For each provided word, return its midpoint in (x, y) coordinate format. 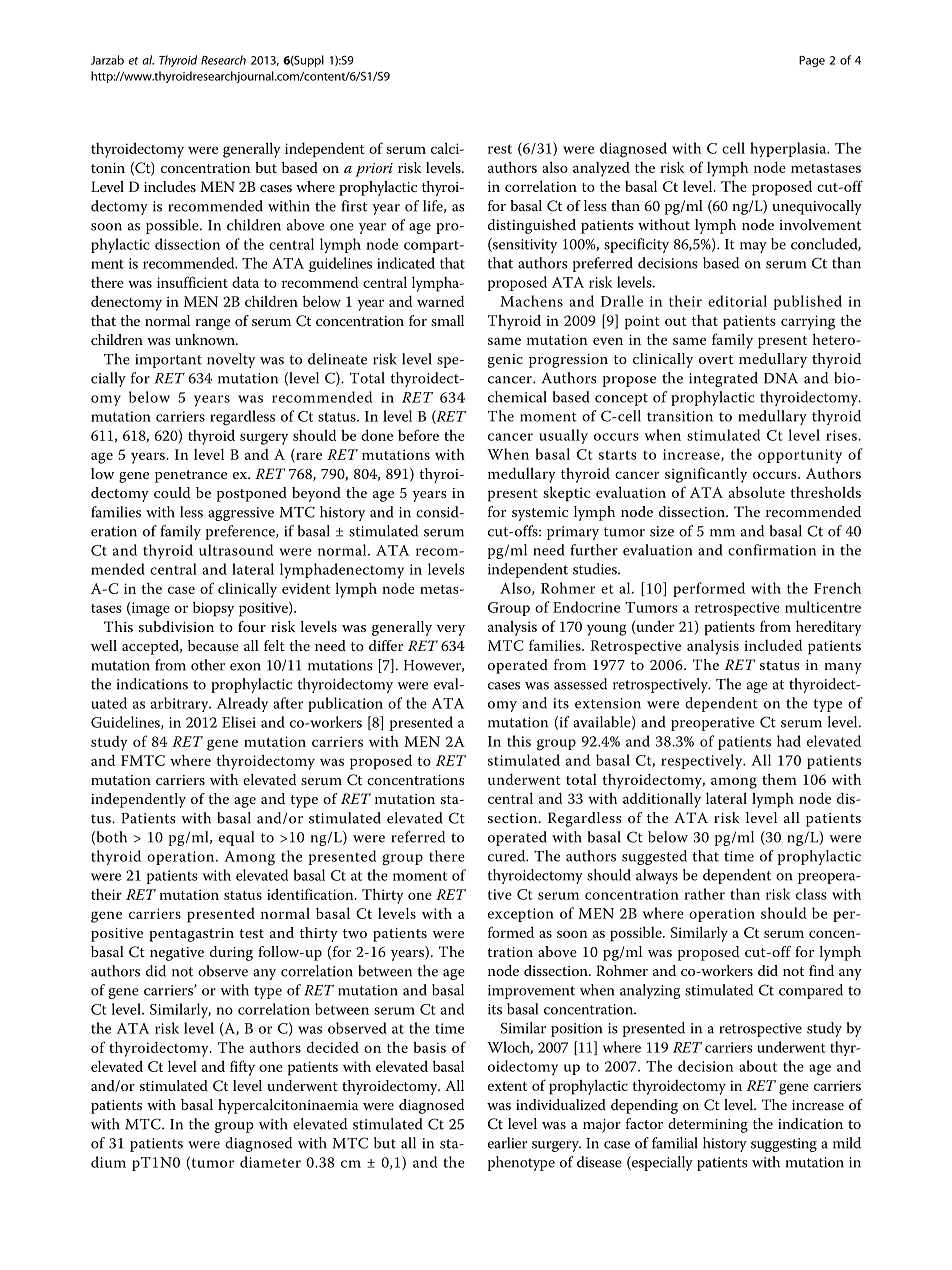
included (773, 645)
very (451, 630)
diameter (270, 1162)
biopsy (213, 609)
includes (170, 186)
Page (812, 61)
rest (500, 149)
